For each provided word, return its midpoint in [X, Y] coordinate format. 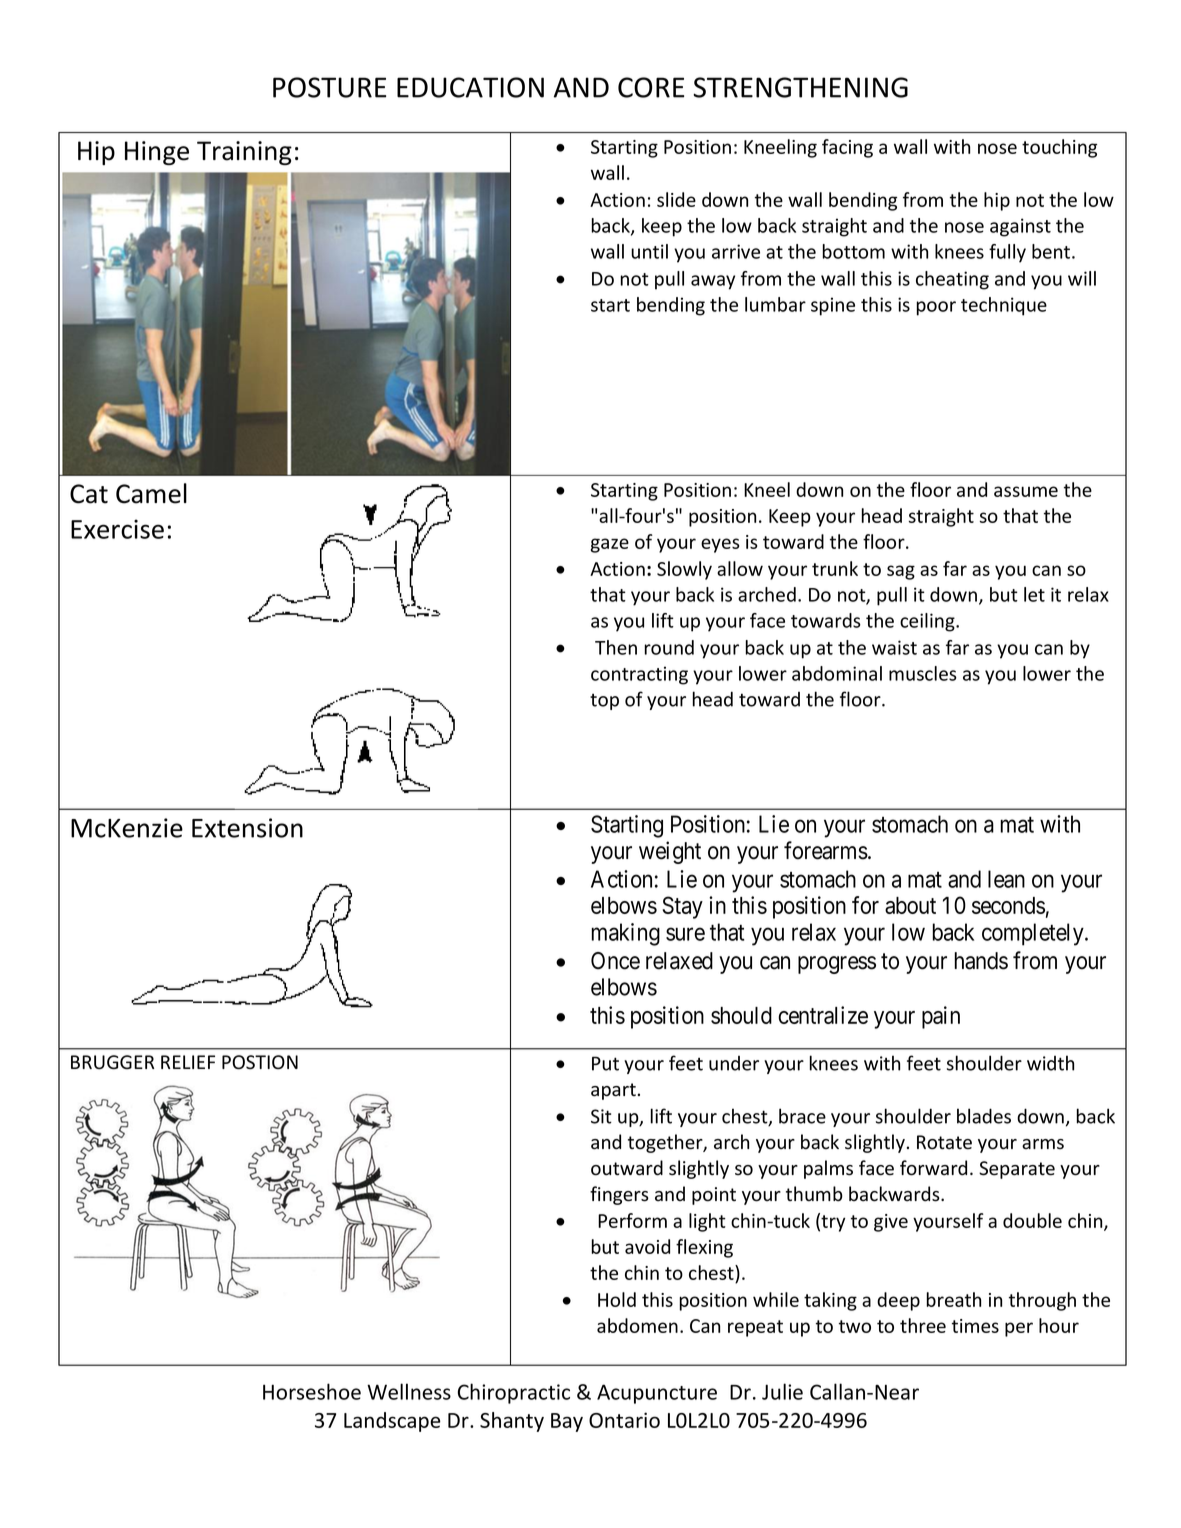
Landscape [392, 1422]
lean [1006, 879]
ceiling [928, 622]
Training [244, 153]
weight [670, 852]
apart [613, 1091]
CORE [651, 87]
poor [936, 308]
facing [847, 148]
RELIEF [188, 1062]
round [669, 647]
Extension [247, 828]
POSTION [260, 1062]
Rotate [944, 1142]
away [713, 282]
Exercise [117, 529]
